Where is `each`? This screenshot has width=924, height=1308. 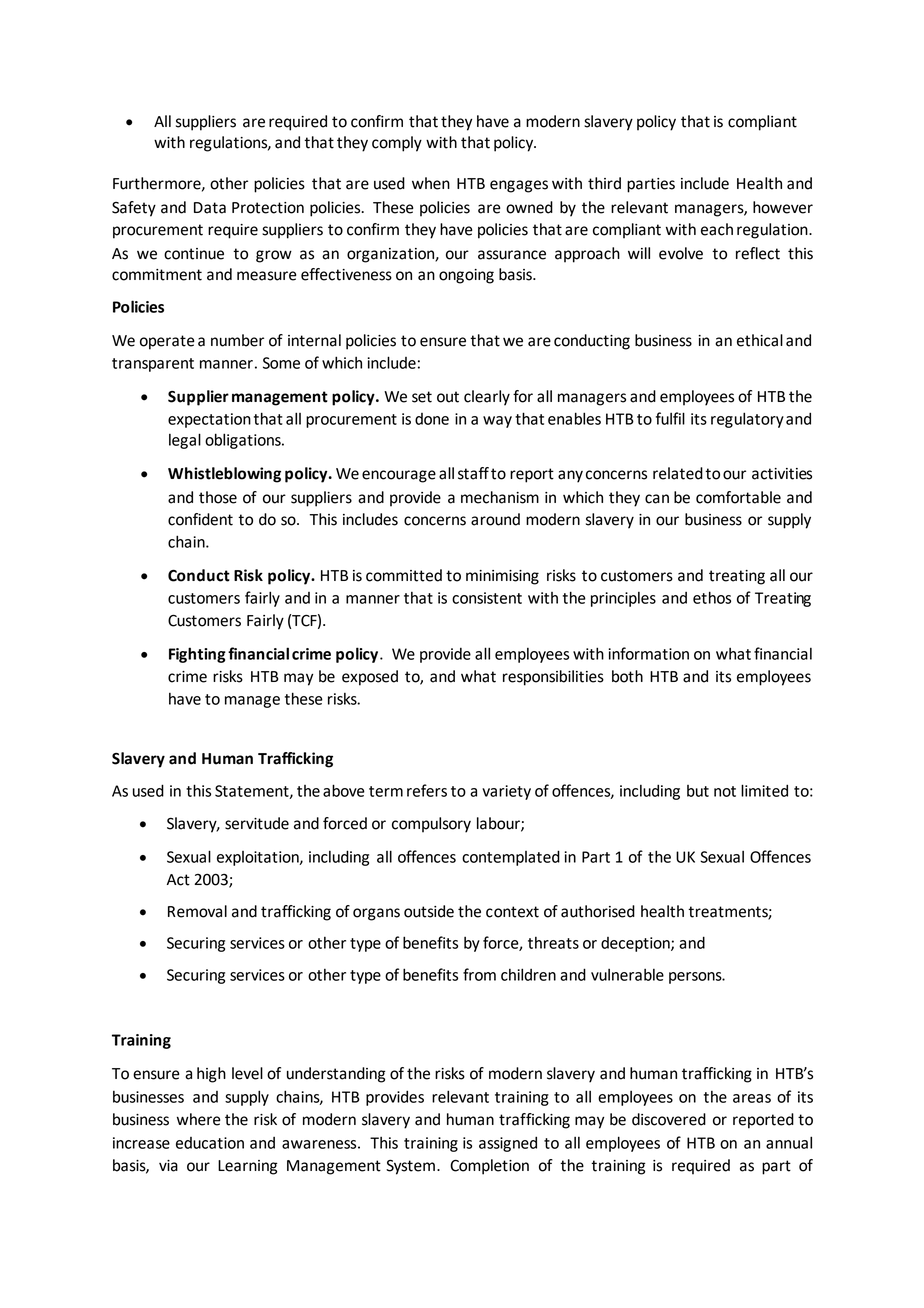
each is located at coordinates (717, 229).
